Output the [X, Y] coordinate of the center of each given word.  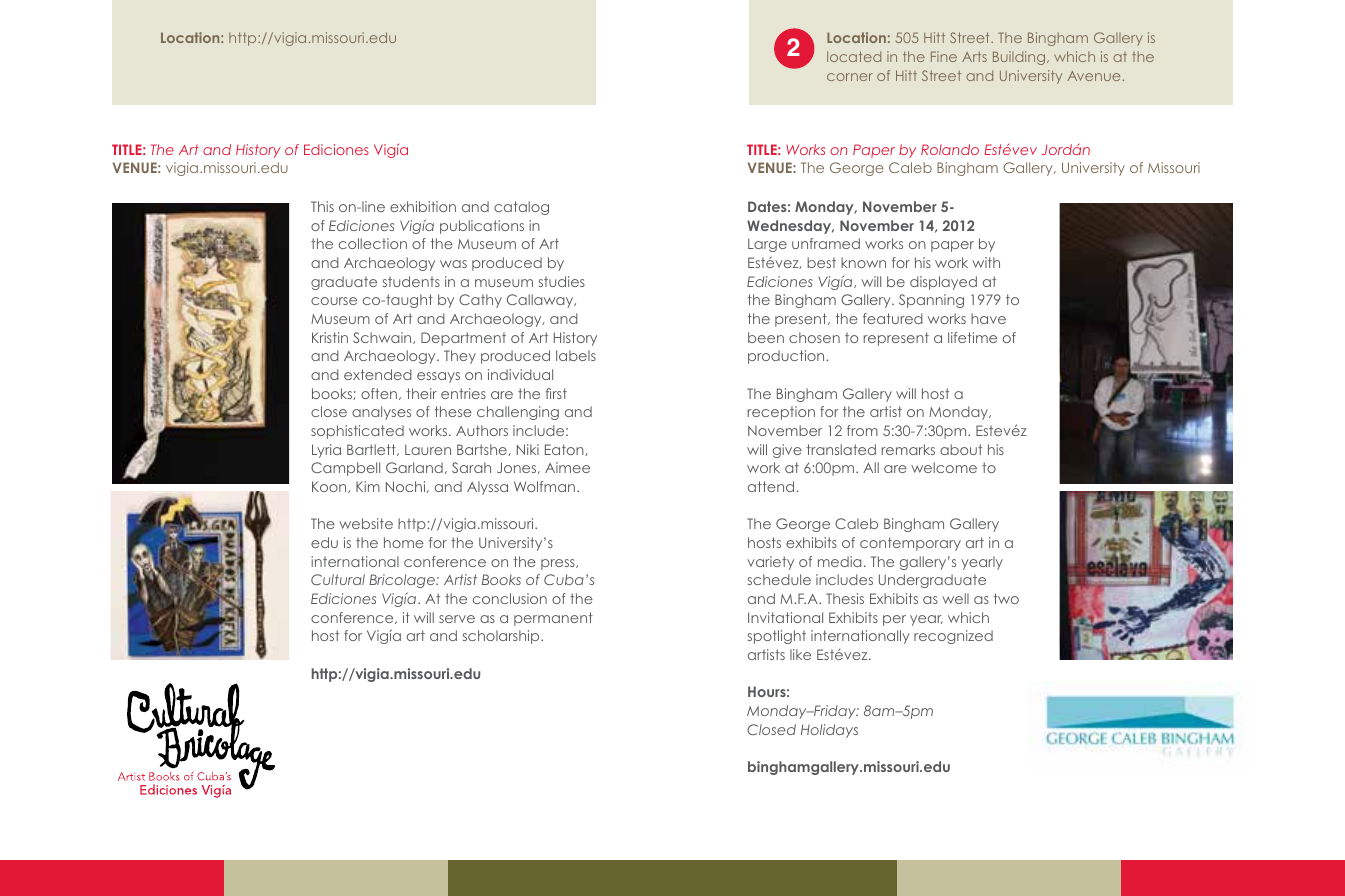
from [862, 430]
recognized [953, 637]
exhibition [423, 206]
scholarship [502, 637]
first [556, 393]
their [422, 393]
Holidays [829, 731]
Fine [944, 56]
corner [850, 77]
